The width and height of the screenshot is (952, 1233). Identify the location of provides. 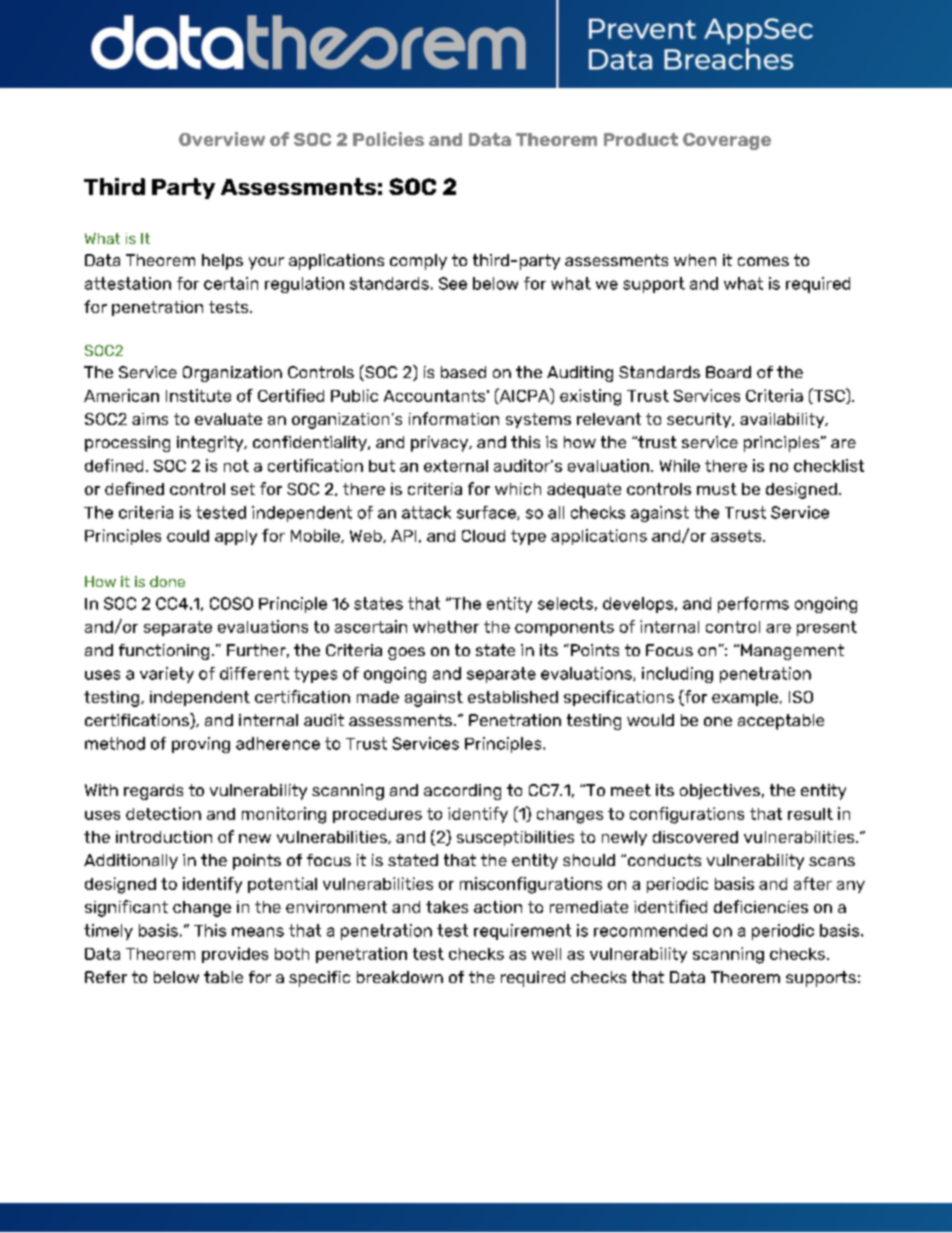
(235, 955).
